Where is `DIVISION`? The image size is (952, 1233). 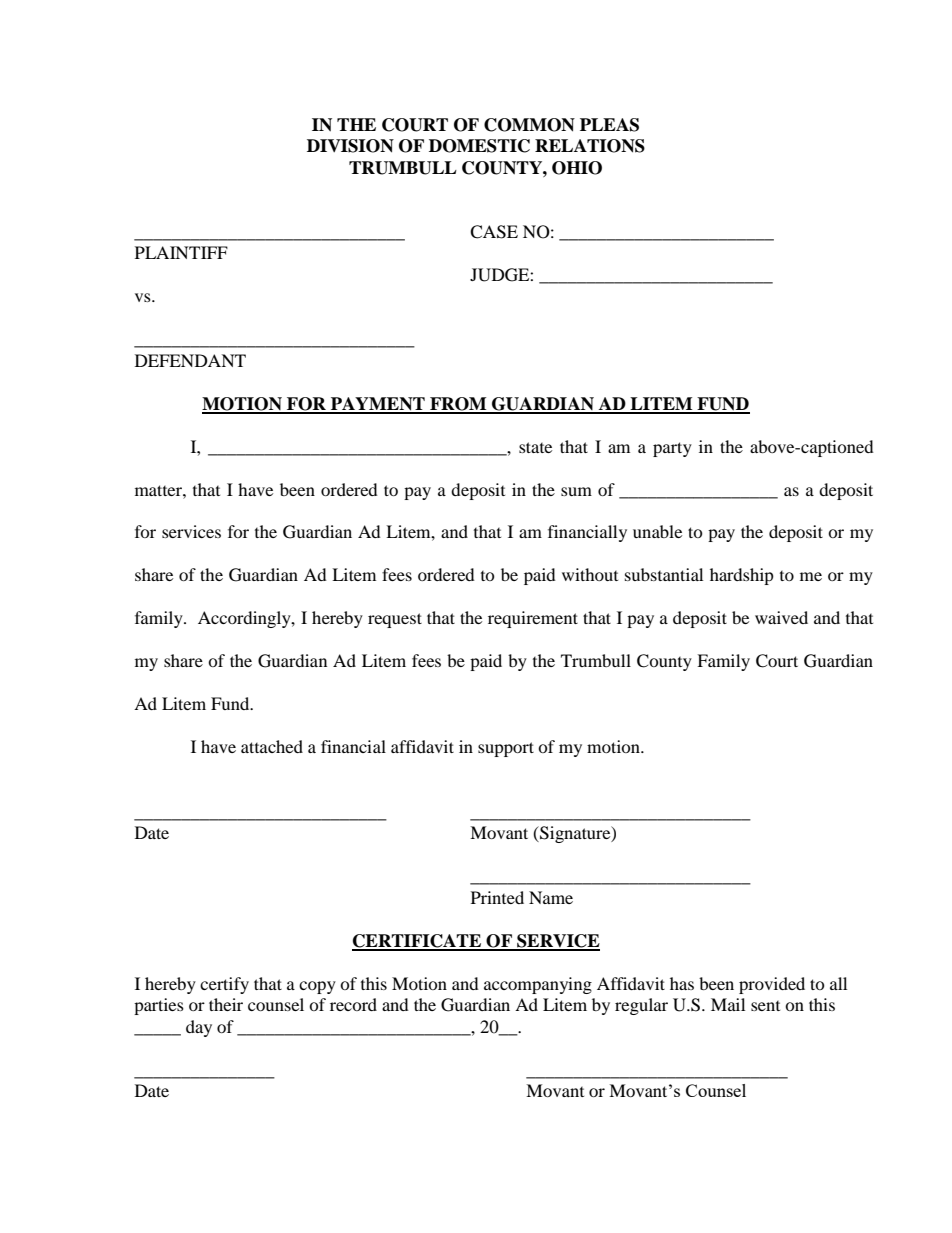 DIVISION is located at coordinates (350, 146).
